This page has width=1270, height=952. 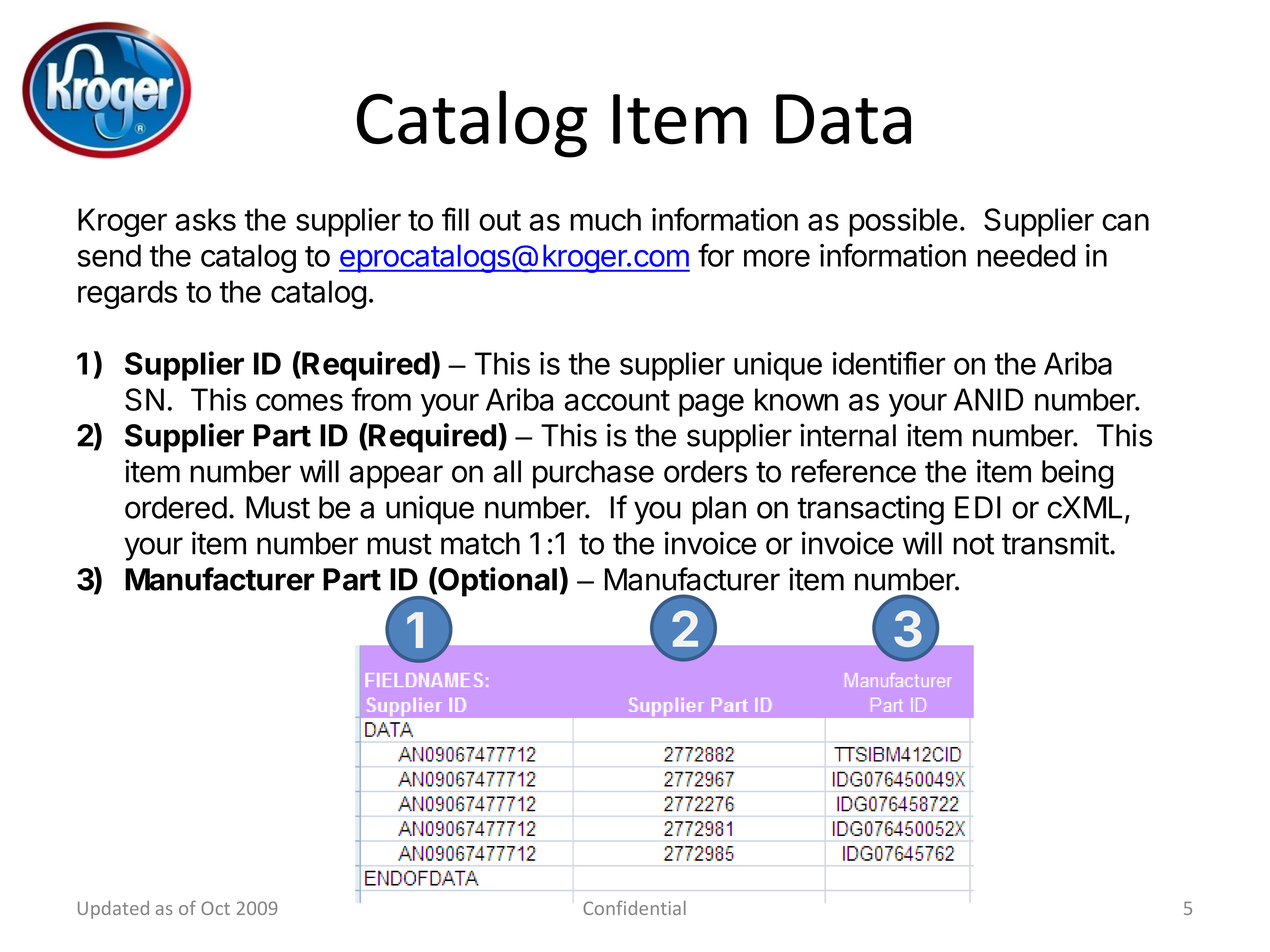 I want to click on not, so click(x=973, y=544).
